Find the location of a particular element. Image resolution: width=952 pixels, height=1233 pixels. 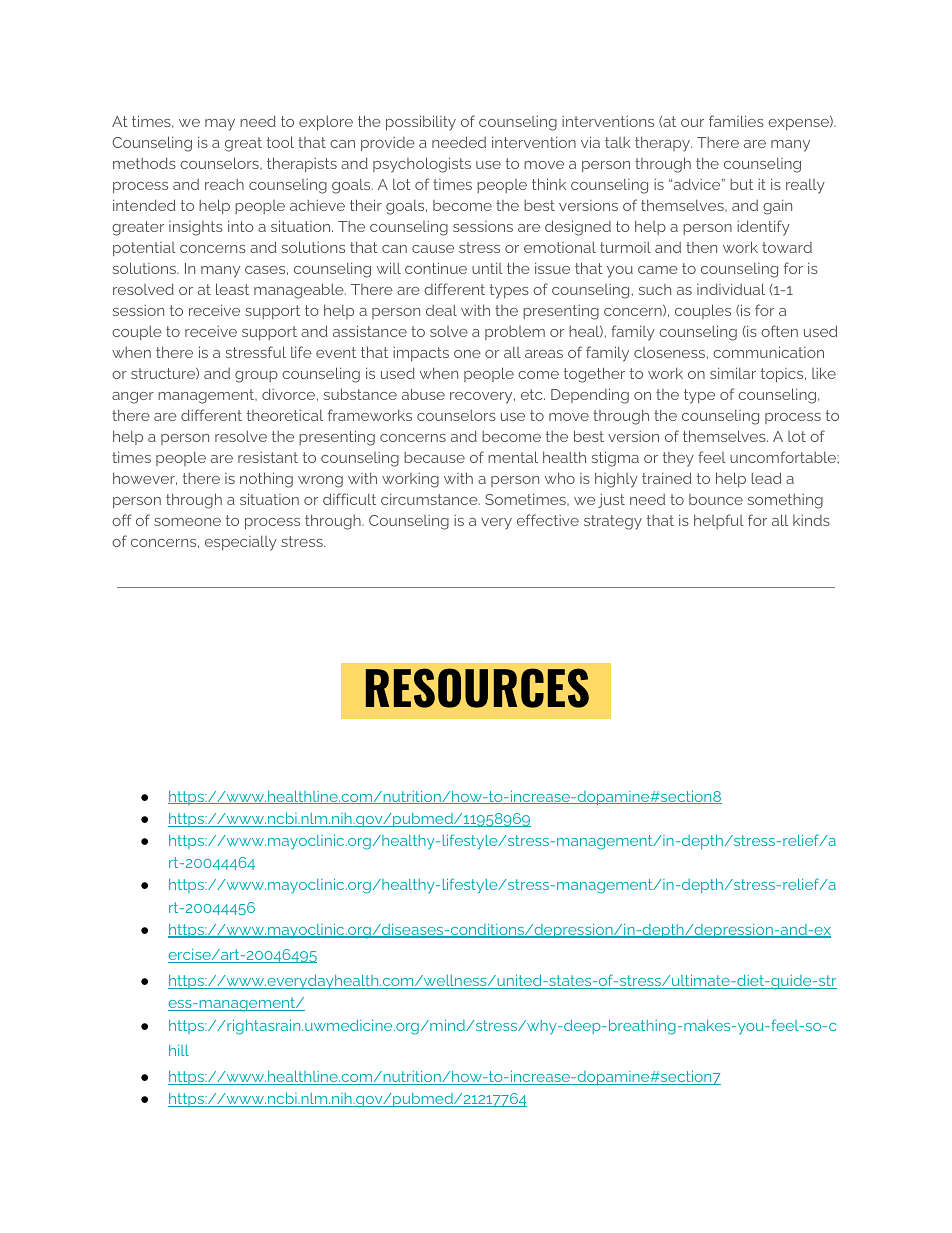

psychologists is located at coordinates (422, 165).
